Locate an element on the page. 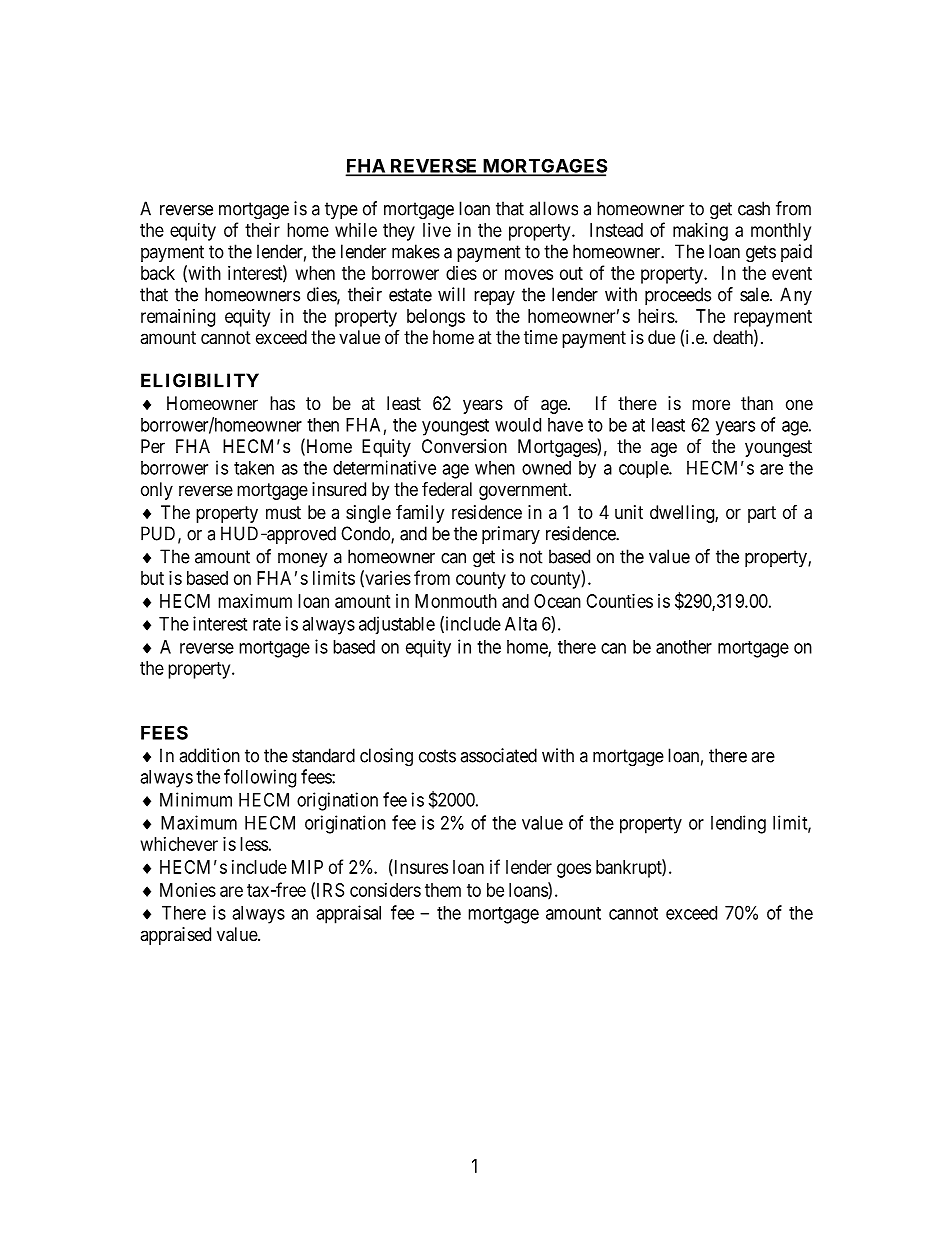  dwelling is located at coordinates (683, 514).
